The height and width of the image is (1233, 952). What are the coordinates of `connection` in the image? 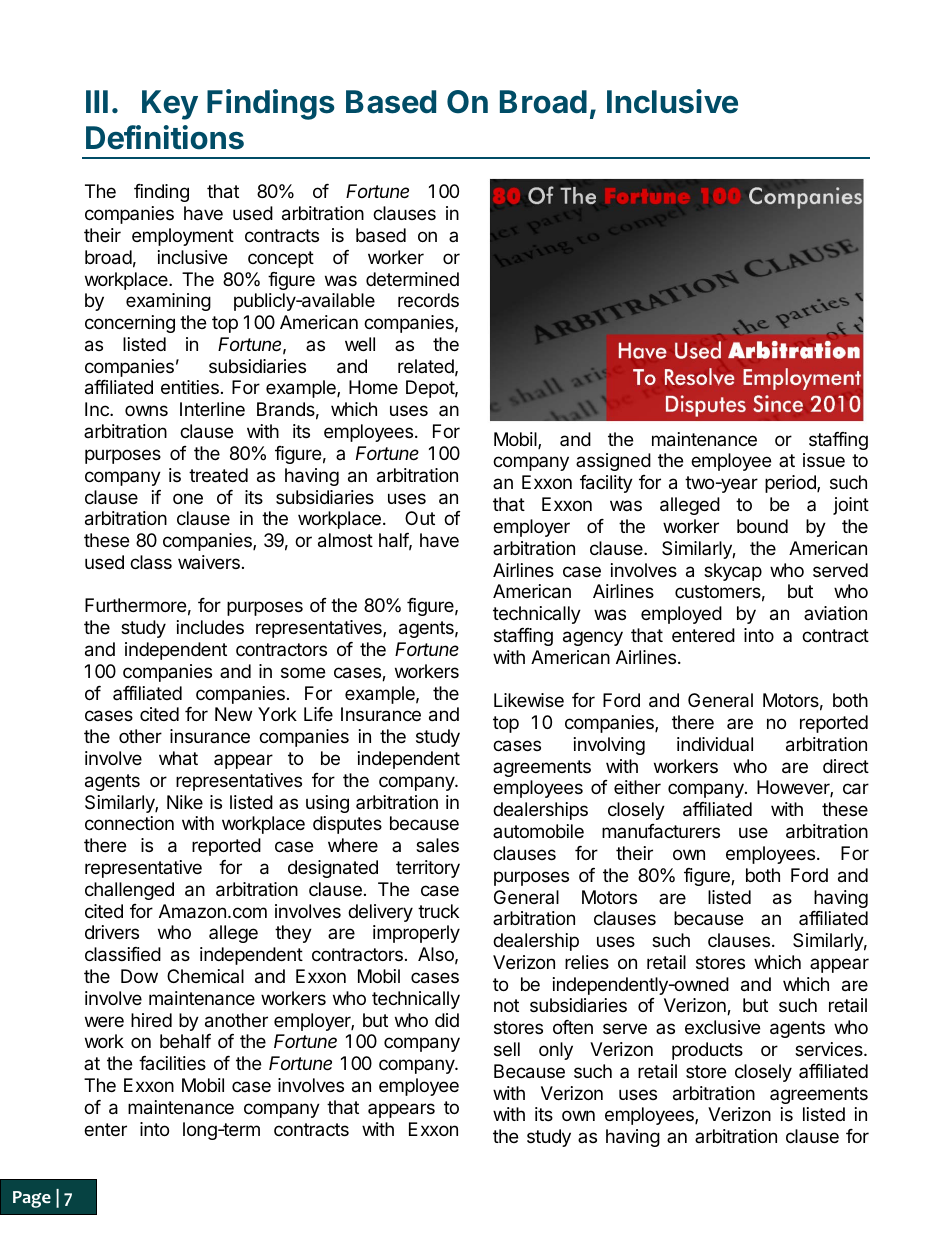 It's located at (129, 823).
